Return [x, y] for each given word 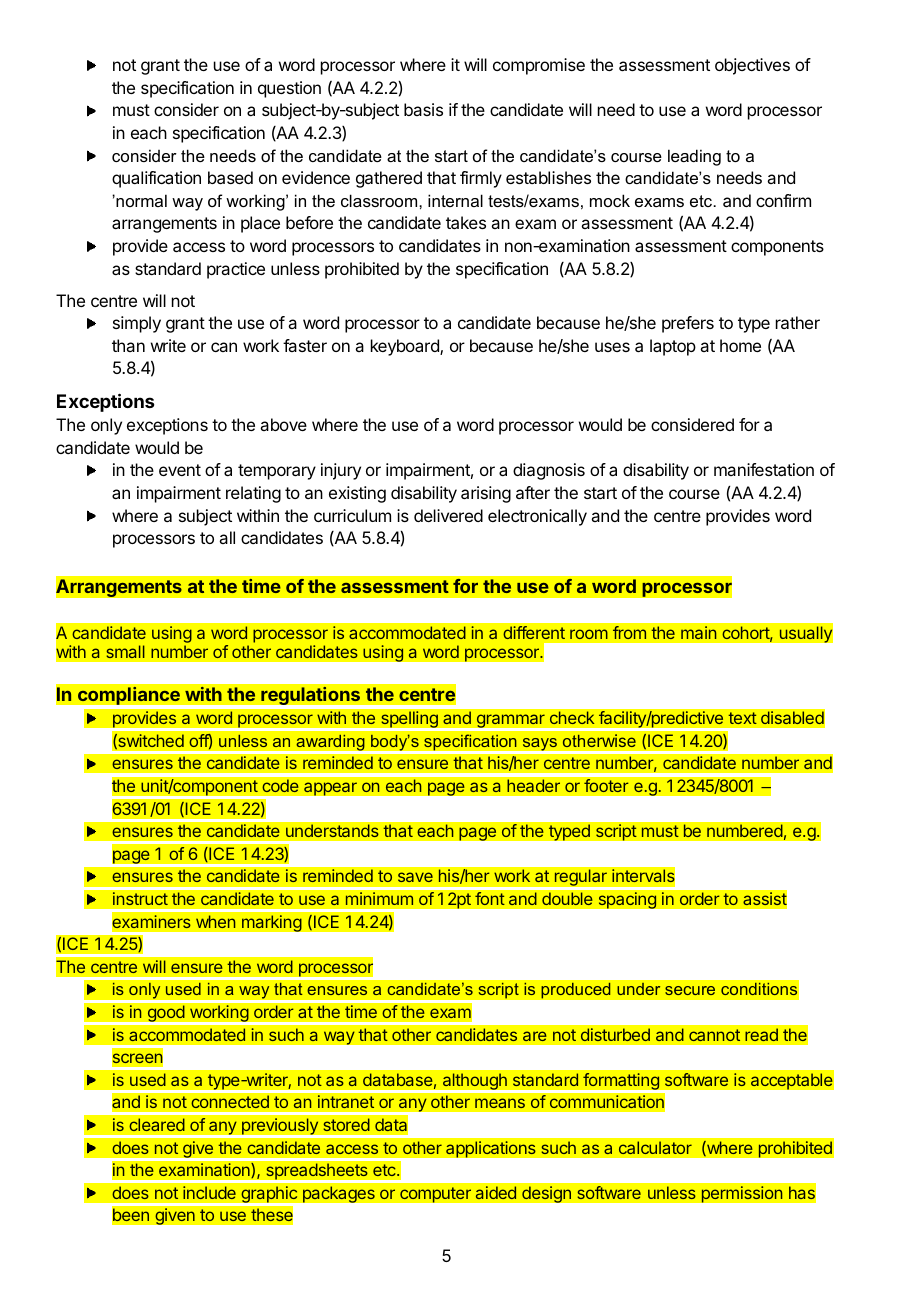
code [280, 786]
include [209, 1193]
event [180, 470]
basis [423, 109]
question [289, 89]
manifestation [764, 469]
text [742, 718]
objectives [752, 66]
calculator [655, 1148]
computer [436, 1195]
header [534, 786]
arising [486, 494]
